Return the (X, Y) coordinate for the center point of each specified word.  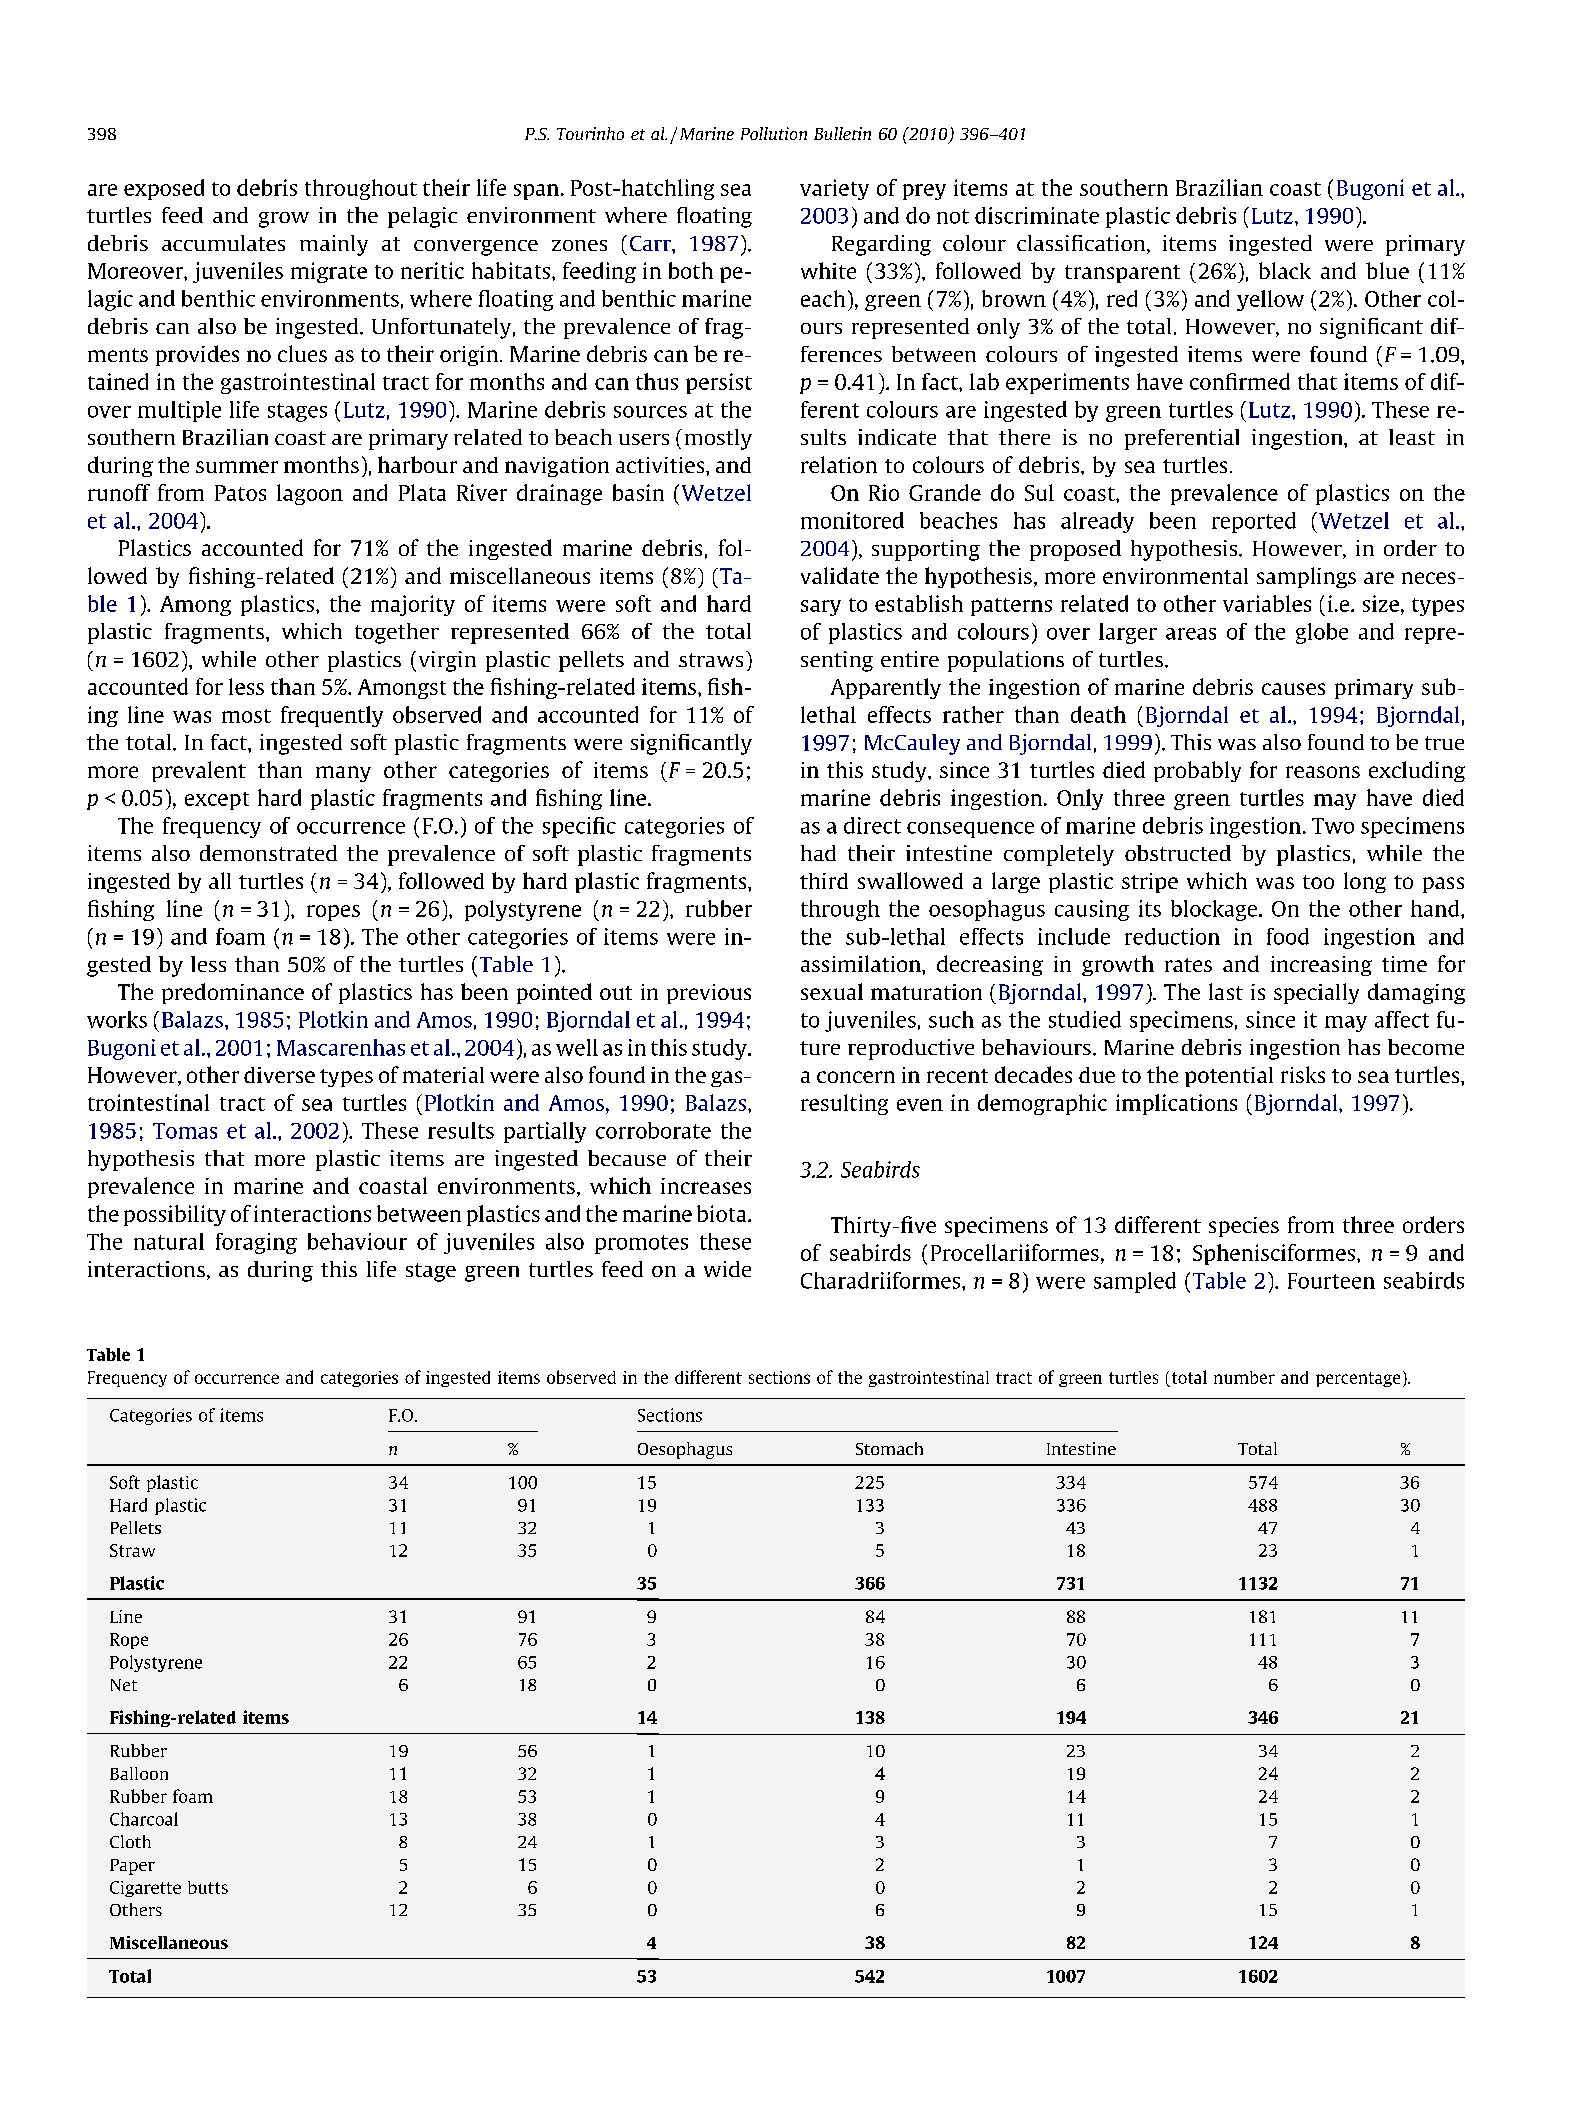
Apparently (886, 688)
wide (727, 1269)
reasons (1323, 772)
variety (834, 189)
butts (208, 1887)
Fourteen (1331, 1281)
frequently (332, 716)
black (1285, 270)
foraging (256, 1243)
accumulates (223, 243)
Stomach (889, 1448)
